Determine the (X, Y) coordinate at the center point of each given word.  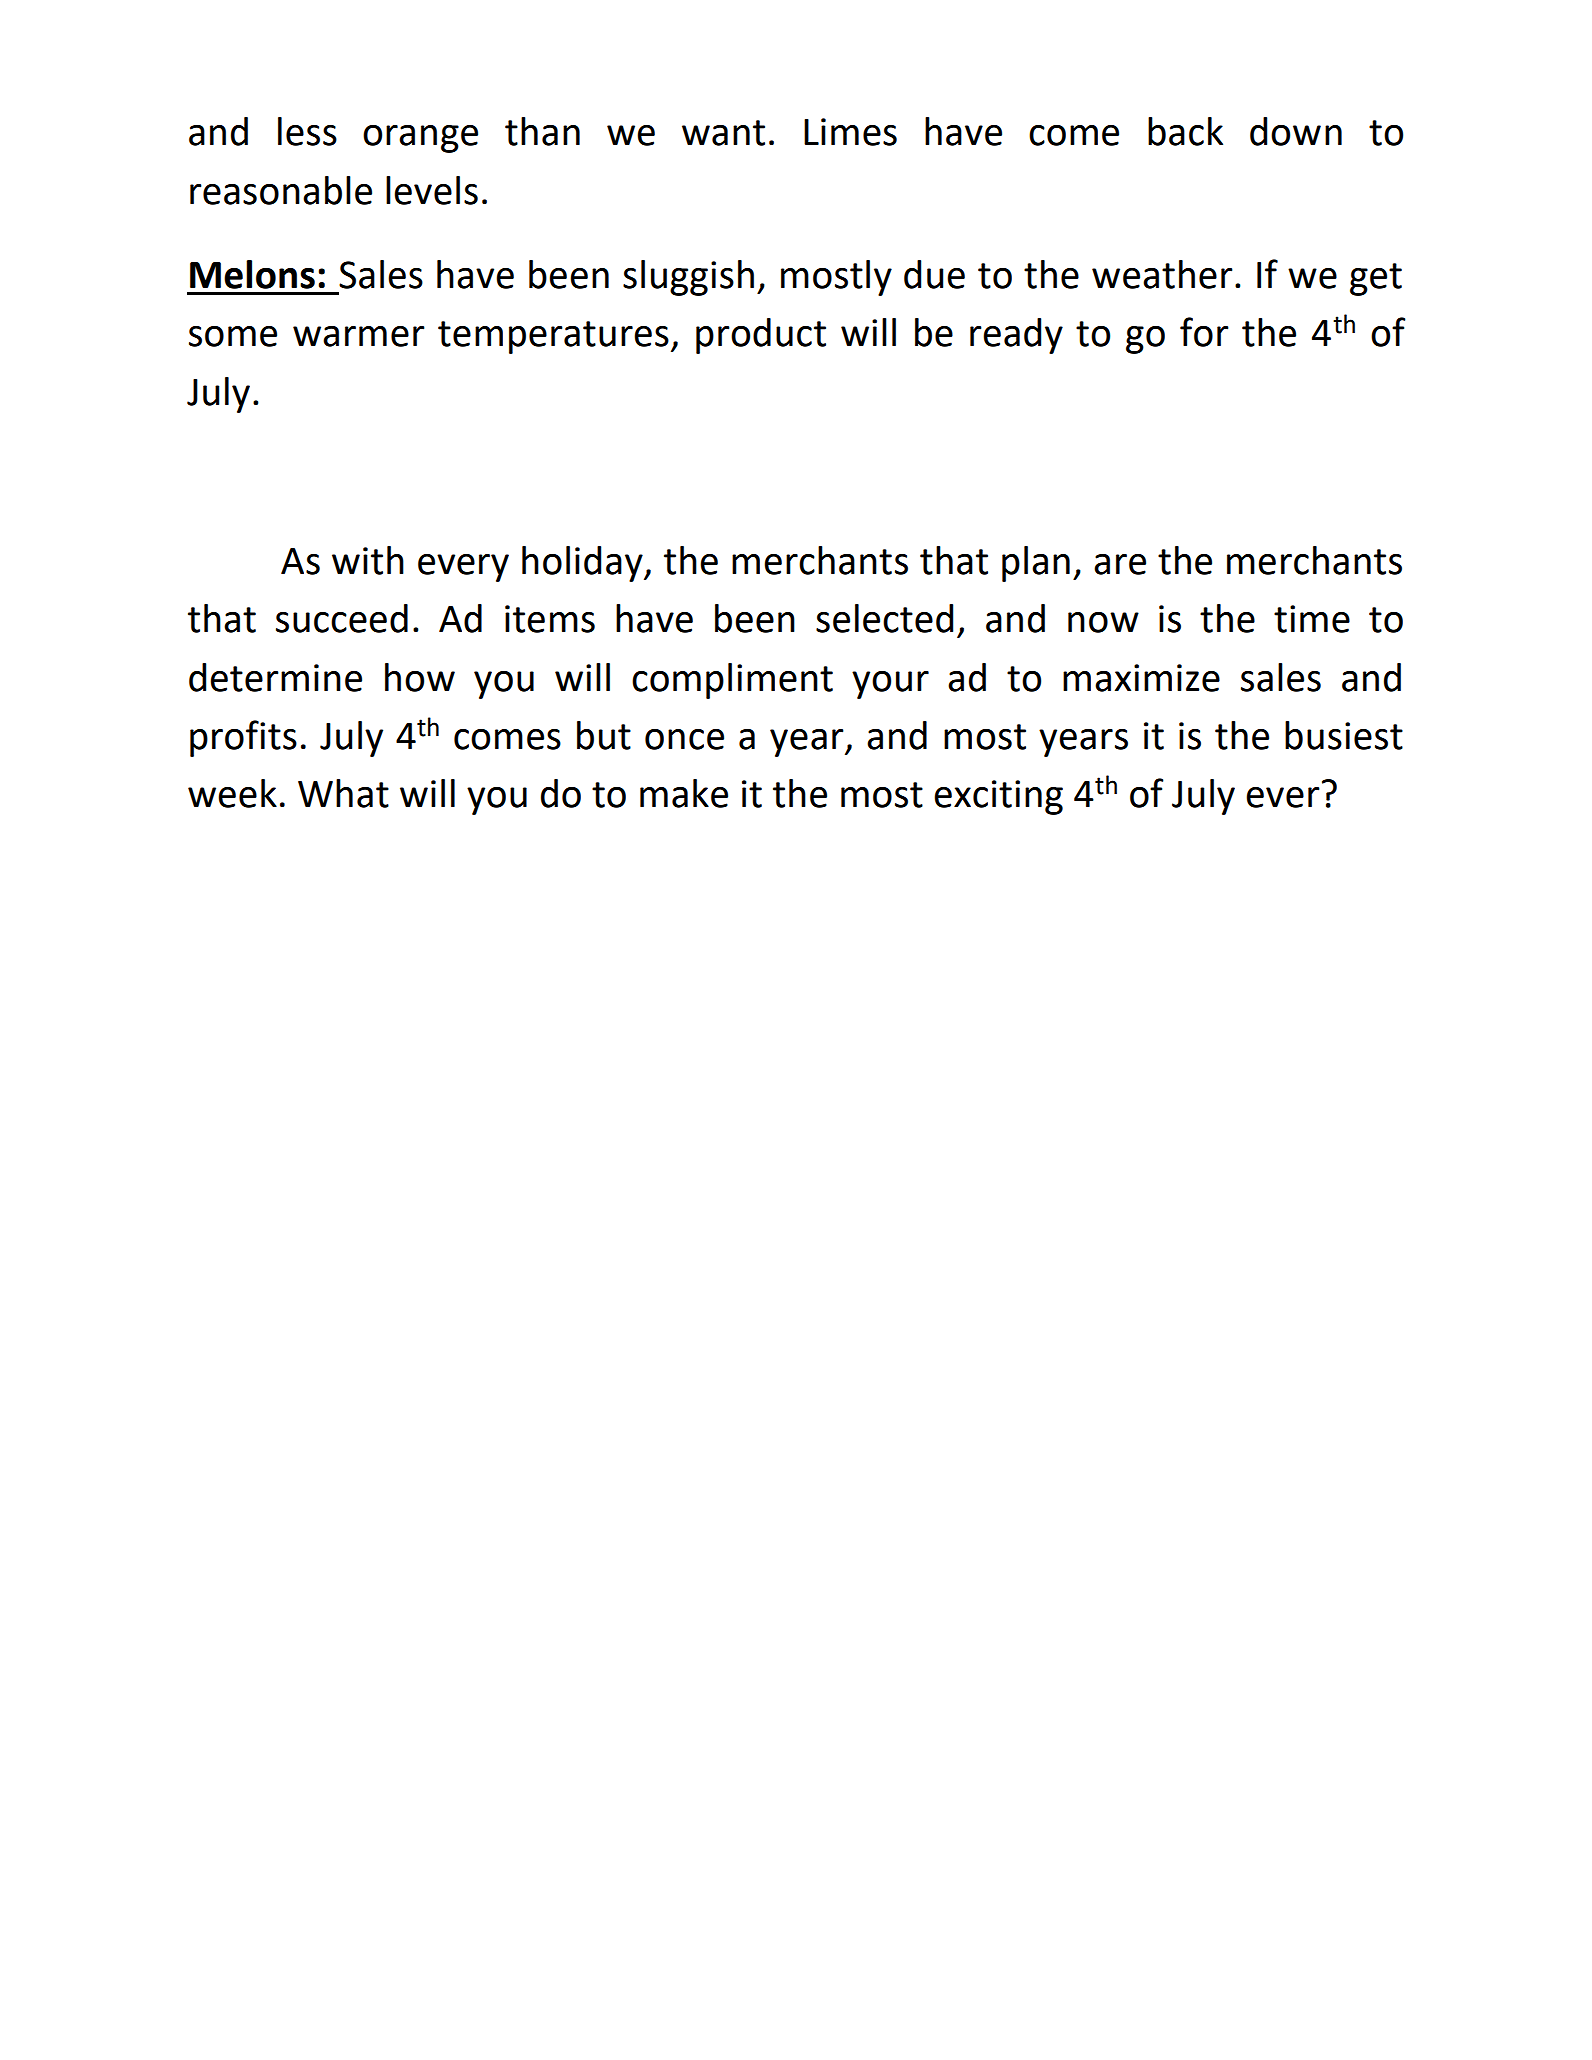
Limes (850, 132)
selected (884, 618)
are (1120, 564)
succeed (342, 618)
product (761, 336)
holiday (583, 564)
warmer (359, 336)
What (343, 793)
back (1185, 131)
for (1204, 332)
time (1312, 619)
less (307, 131)
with (368, 560)
